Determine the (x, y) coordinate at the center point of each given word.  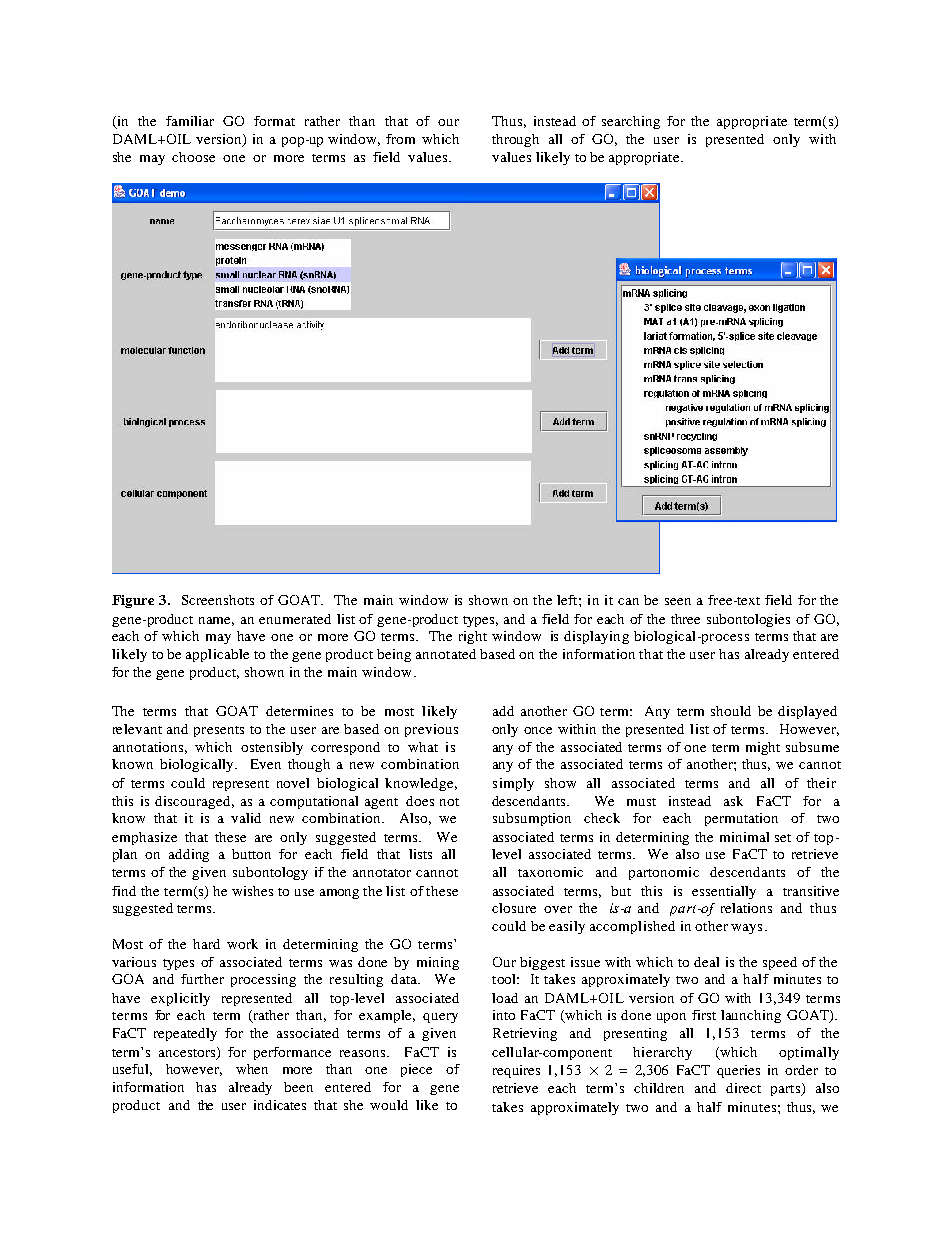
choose (193, 157)
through (515, 140)
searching (631, 122)
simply (513, 784)
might (763, 748)
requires (516, 1071)
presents (219, 731)
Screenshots (218, 600)
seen (678, 601)
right (473, 637)
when (252, 1069)
